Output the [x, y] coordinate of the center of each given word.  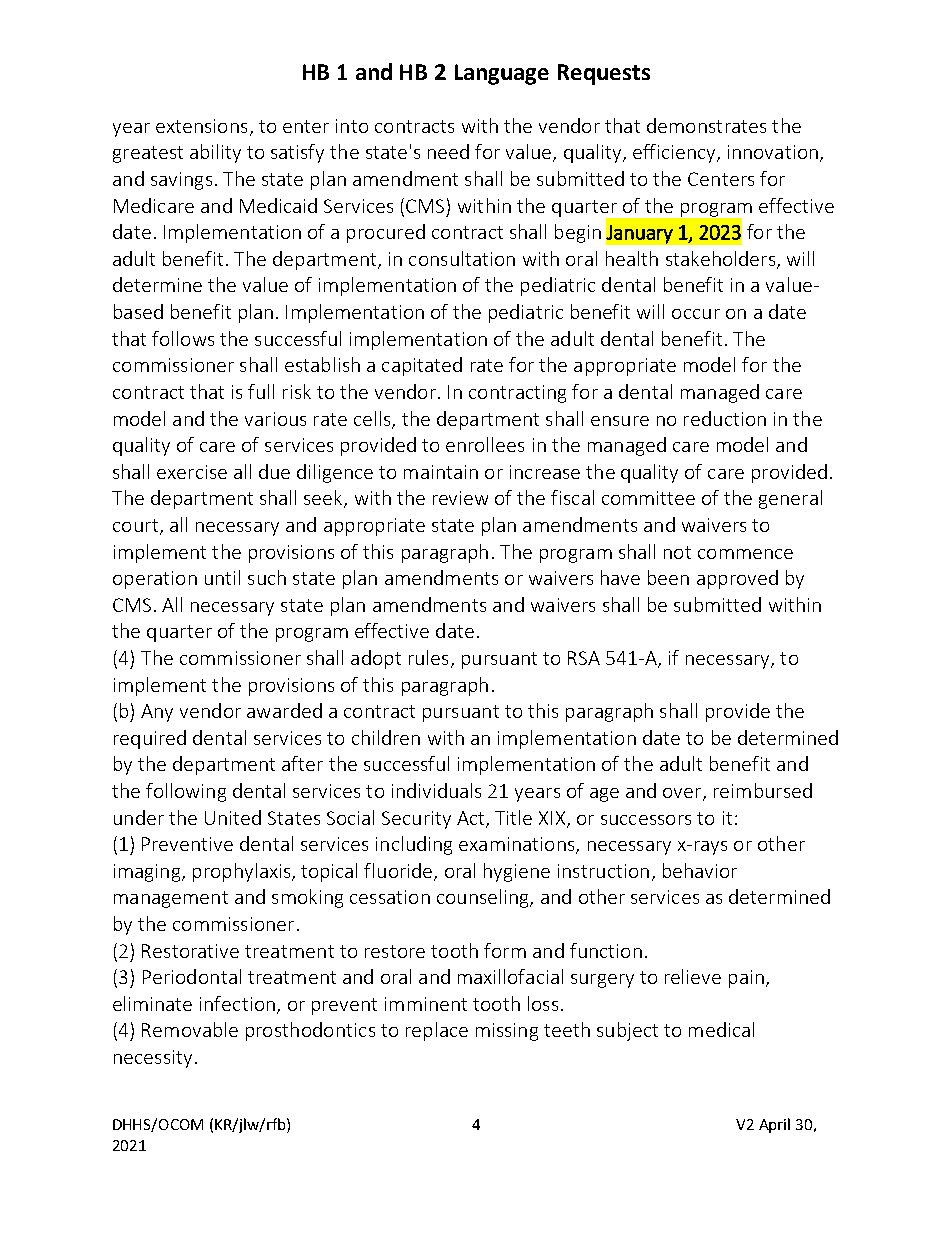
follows [183, 338]
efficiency [675, 153]
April [774, 1125]
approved [737, 579]
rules [428, 657]
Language [502, 74]
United [233, 817]
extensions [201, 126]
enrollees [485, 444]
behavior [700, 870]
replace [437, 1031]
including [414, 845]
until [222, 577]
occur [696, 314]
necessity [153, 1059]
